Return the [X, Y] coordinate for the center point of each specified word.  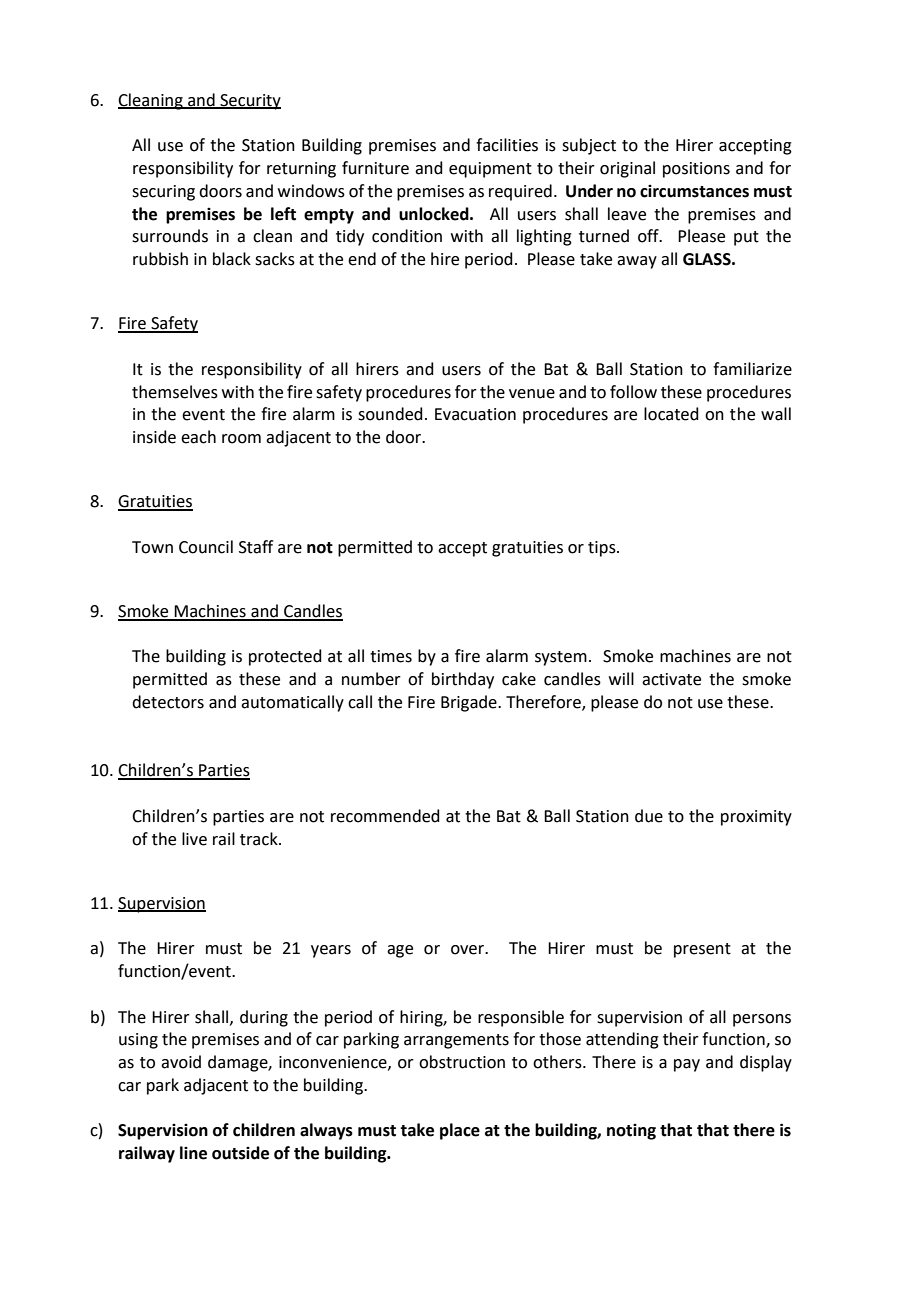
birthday [463, 680]
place [460, 1131]
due [649, 816]
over [469, 950]
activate [671, 679]
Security [249, 102]
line [193, 1153]
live [194, 839]
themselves [175, 392]
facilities [507, 145]
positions [696, 170]
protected [285, 657]
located [671, 414]
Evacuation [475, 414]
